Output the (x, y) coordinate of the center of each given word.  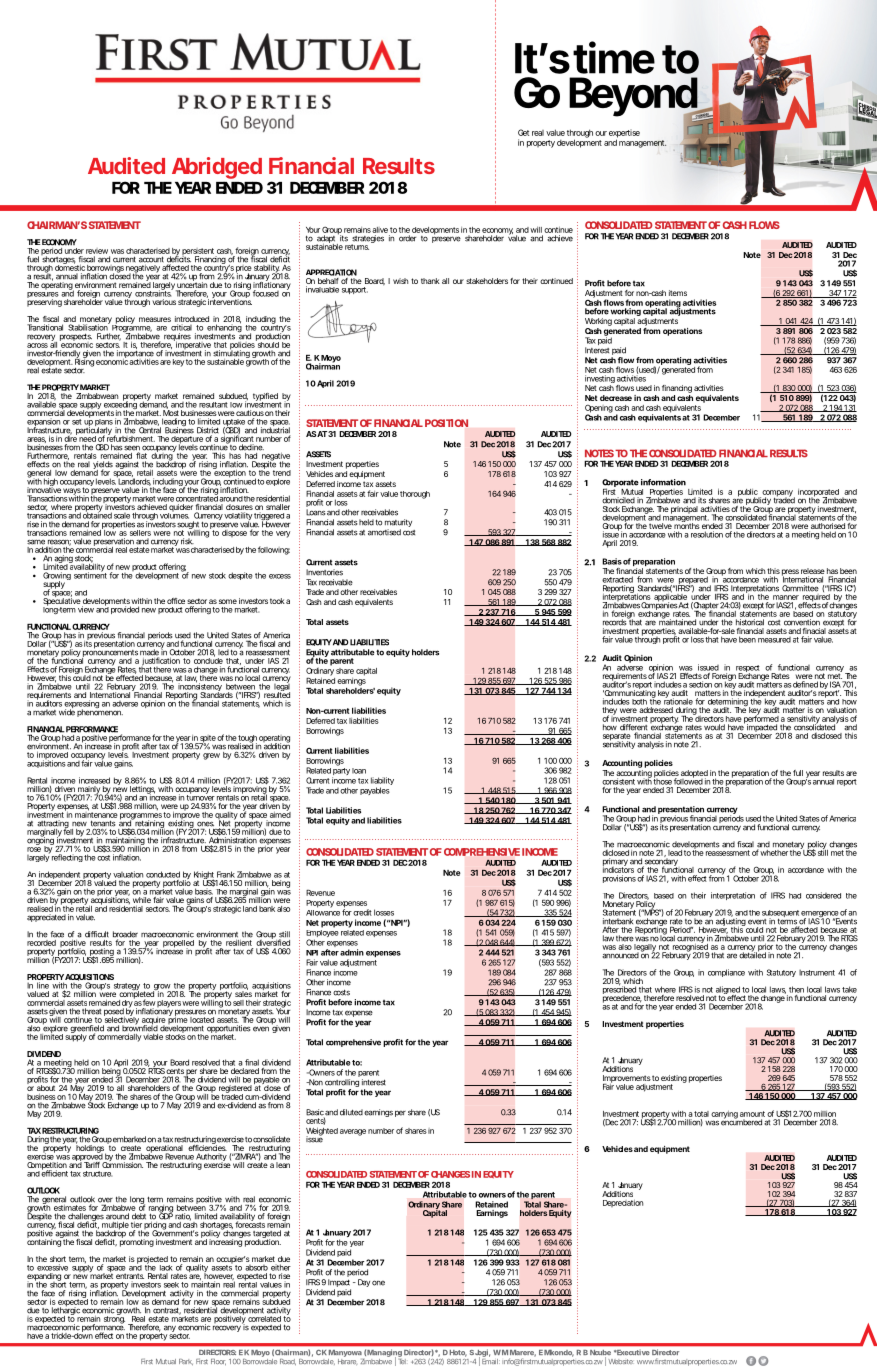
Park (186, 1362)
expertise (624, 134)
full (798, 773)
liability (382, 782)
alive (380, 230)
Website (620, 1361)
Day (364, 1283)
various (164, 302)
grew (211, 756)
